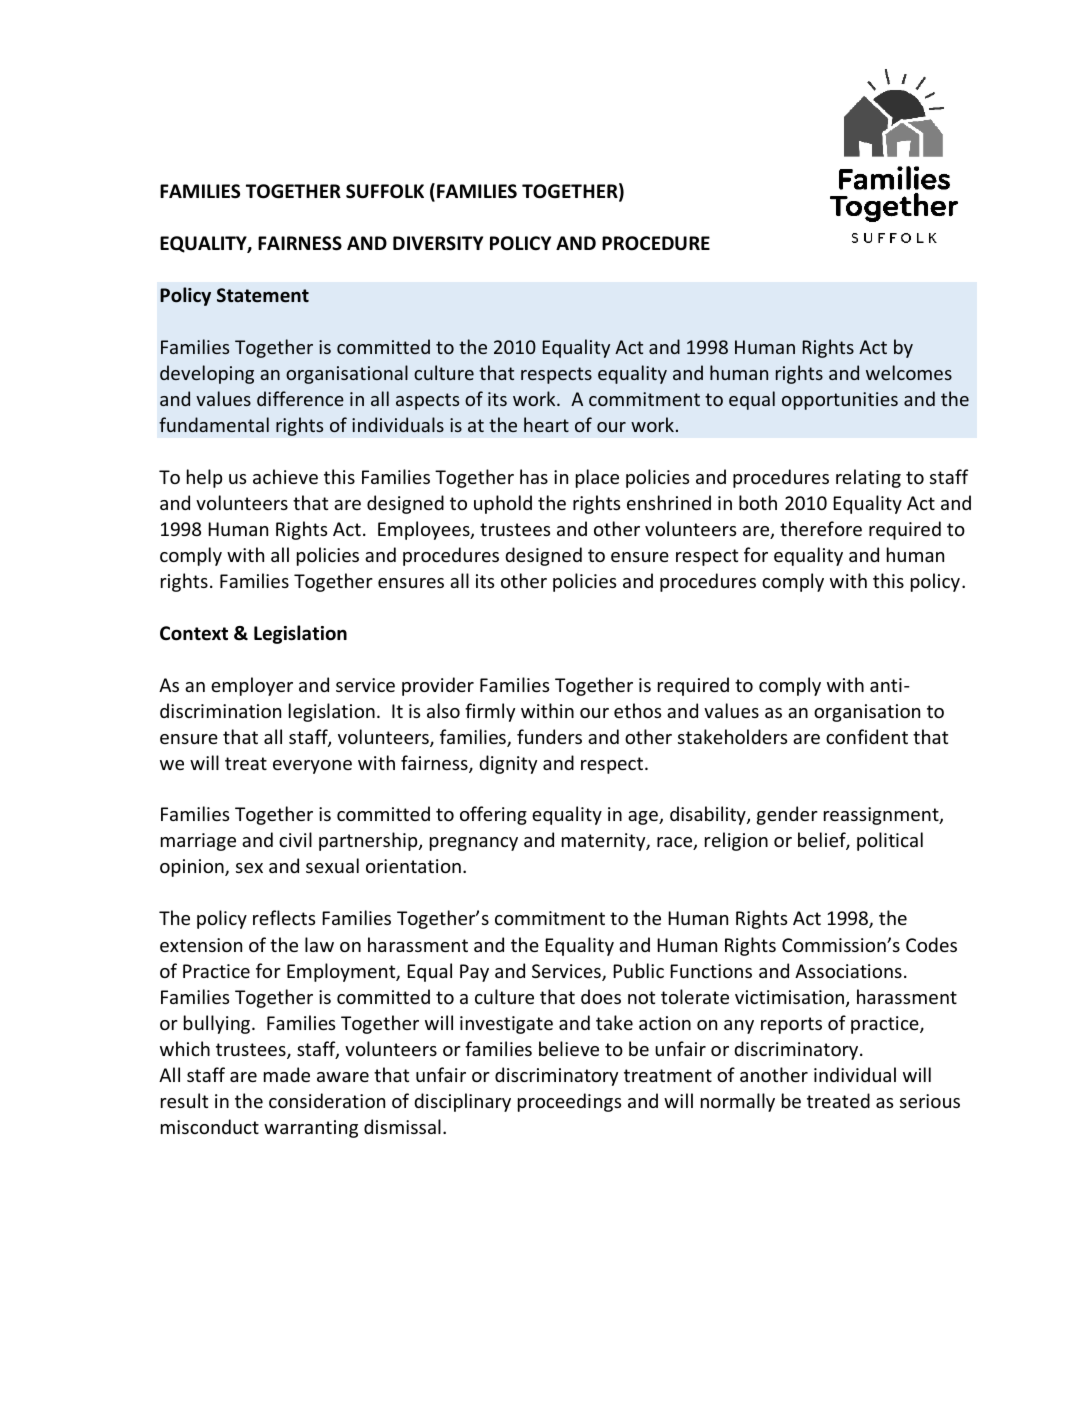  Describe the element at coordinates (385, 191) in the screenshot. I see `SUFFOLK` at that location.
